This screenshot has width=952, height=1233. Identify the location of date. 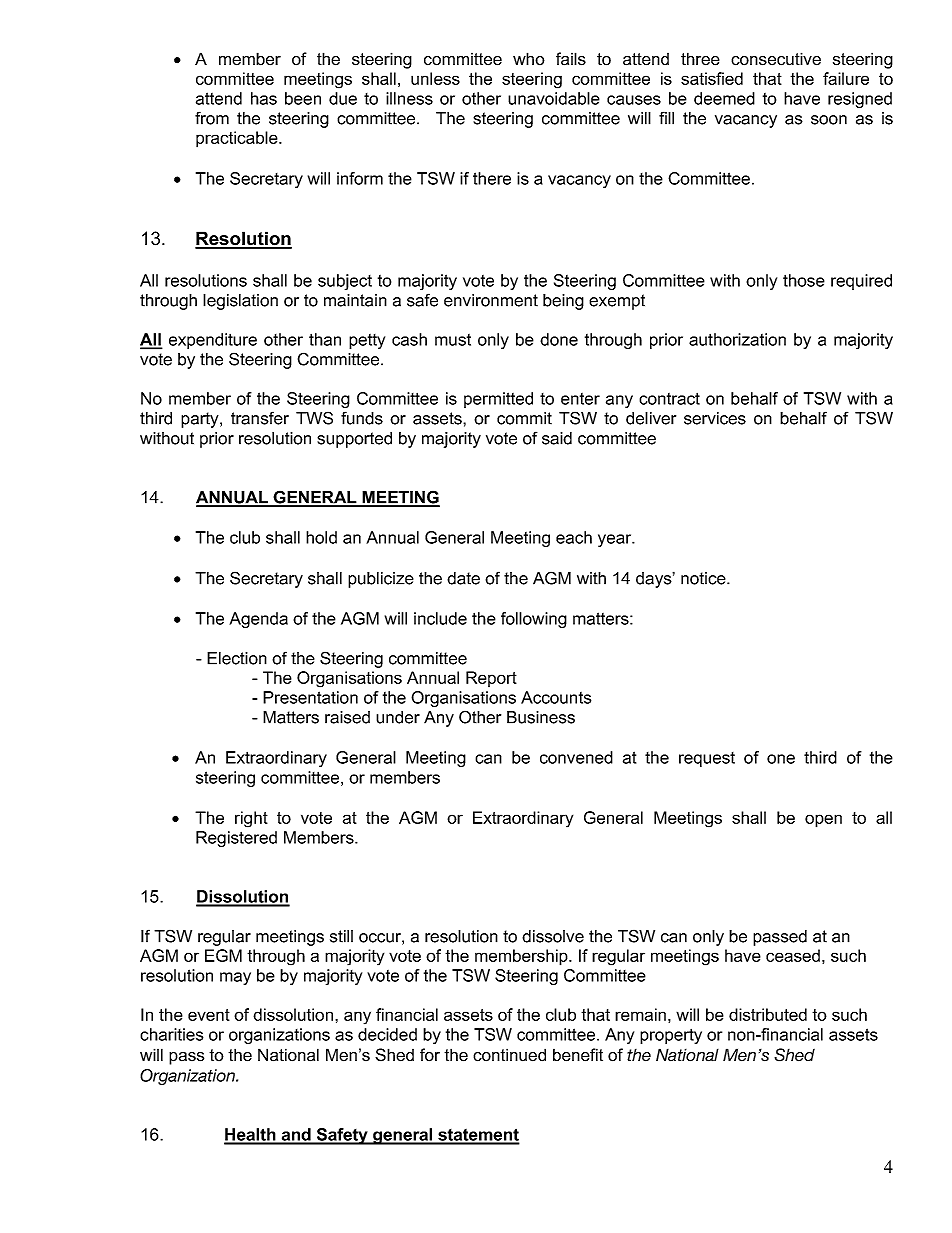
(463, 578).
